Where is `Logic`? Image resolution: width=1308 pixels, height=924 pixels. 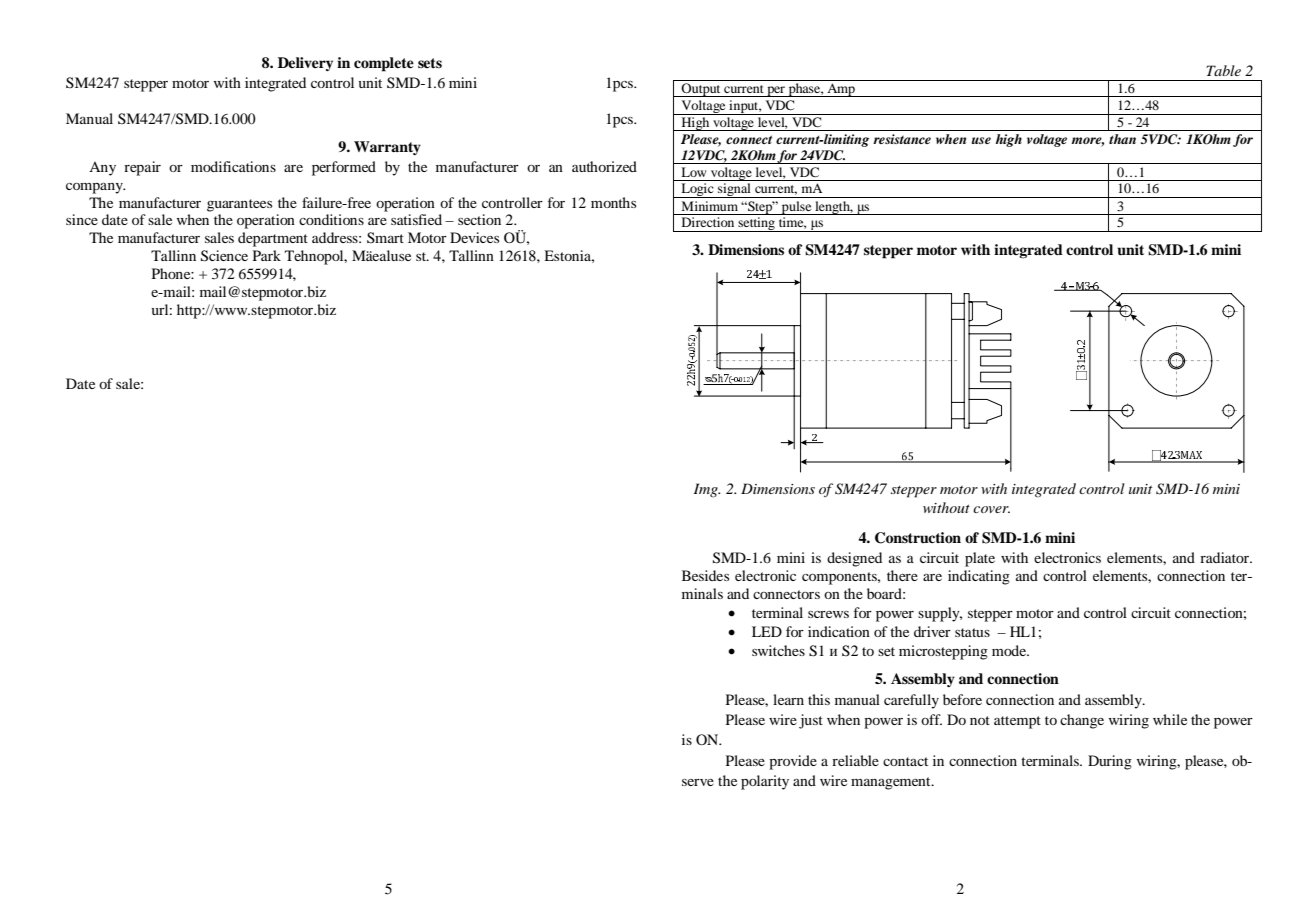 Logic is located at coordinates (697, 190).
